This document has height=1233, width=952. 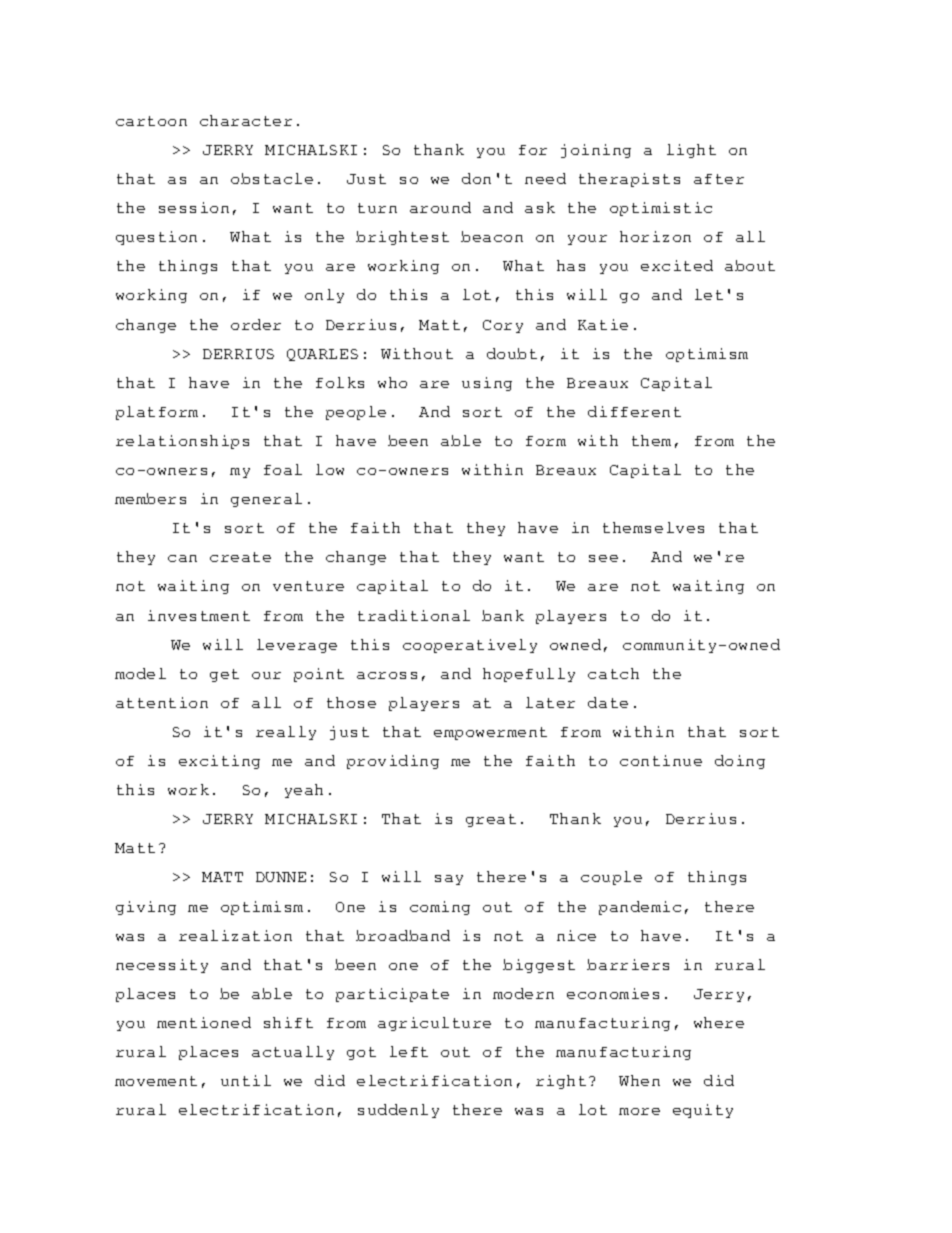 What do you see at coordinates (414, 615) in the document?
I see `traditional` at bounding box center [414, 615].
